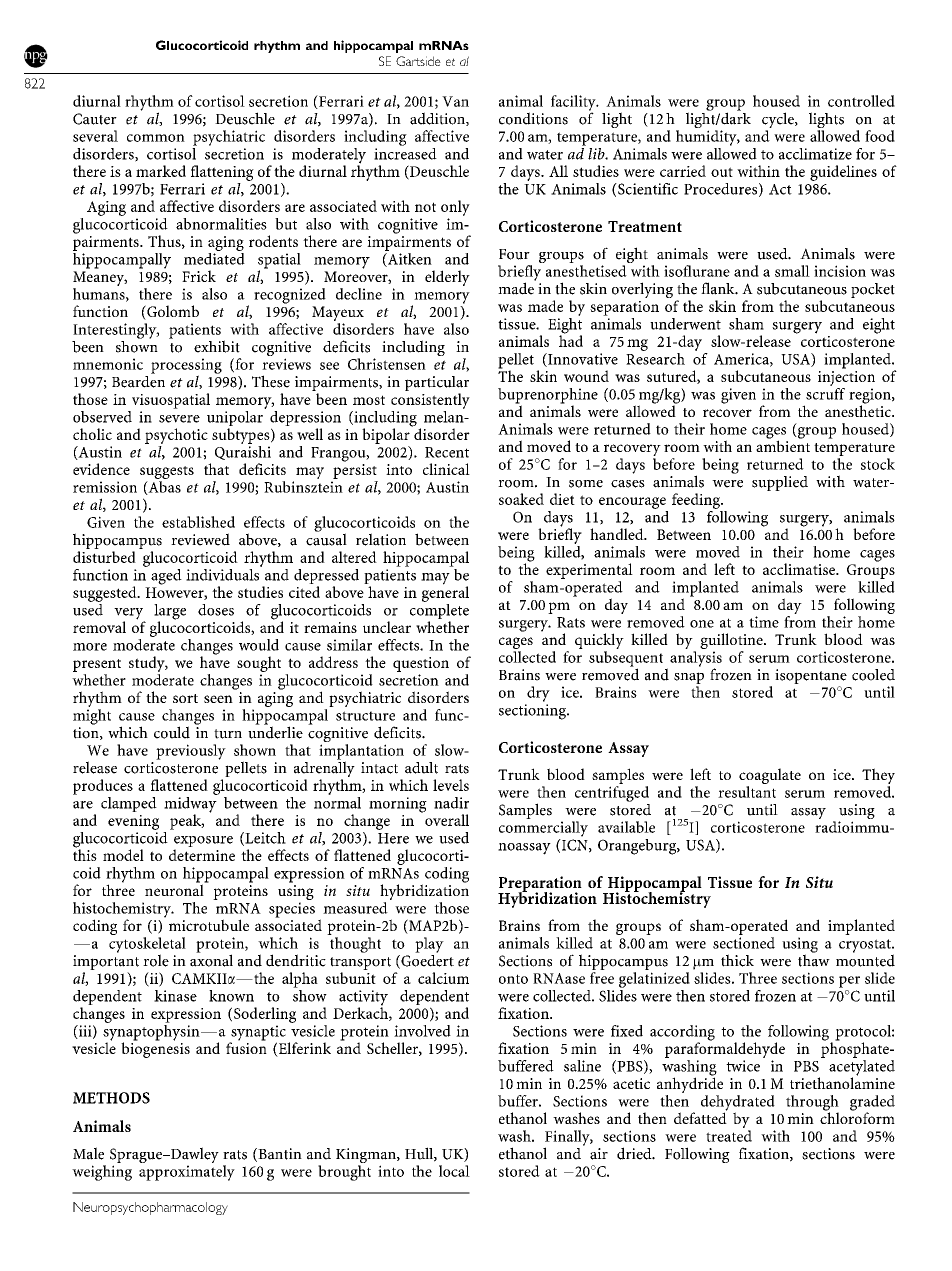  What do you see at coordinates (156, 138) in the screenshot?
I see `common` at bounding box center [156, 138].
